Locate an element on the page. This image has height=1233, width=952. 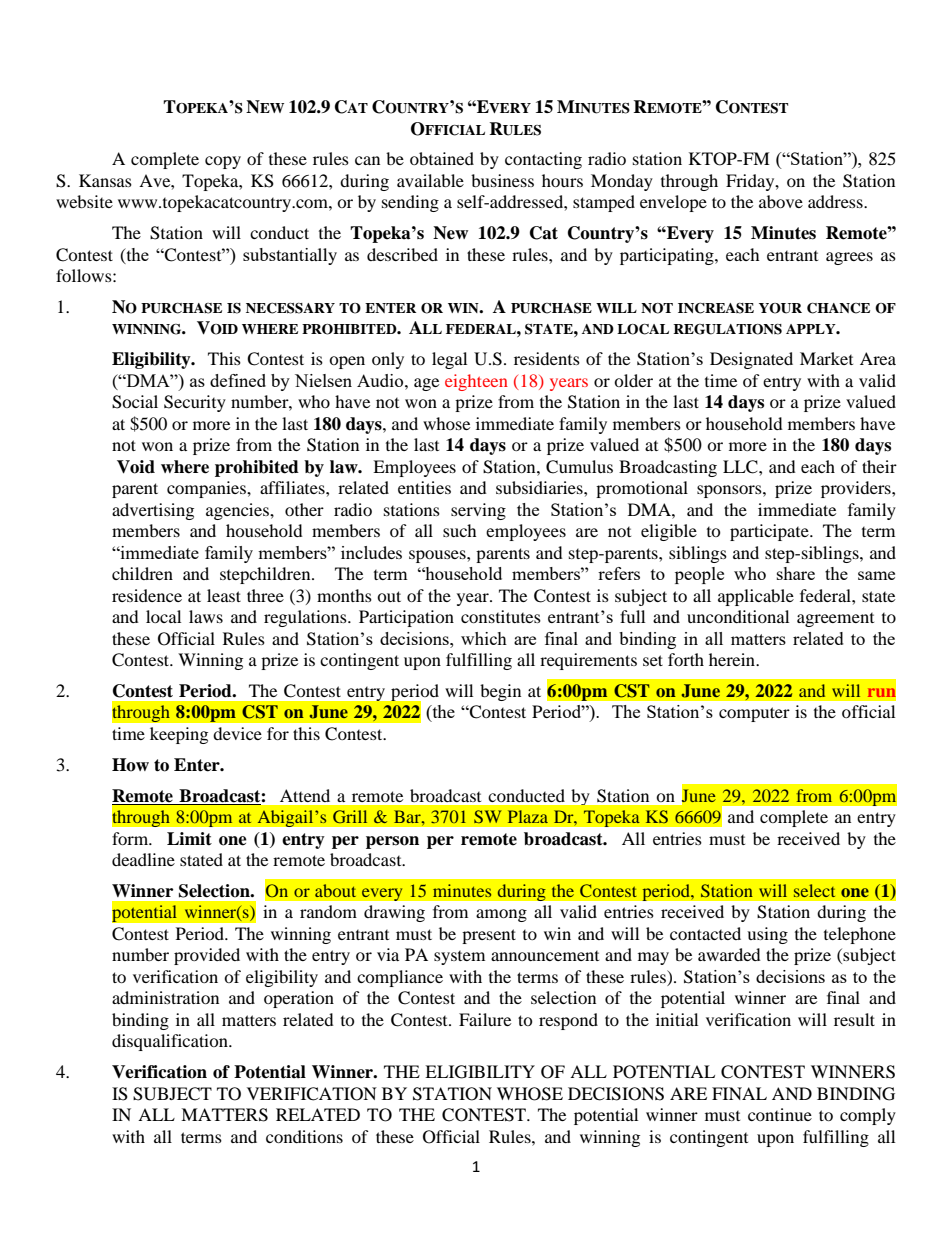
continue is located at coordinates (780, 1114).
